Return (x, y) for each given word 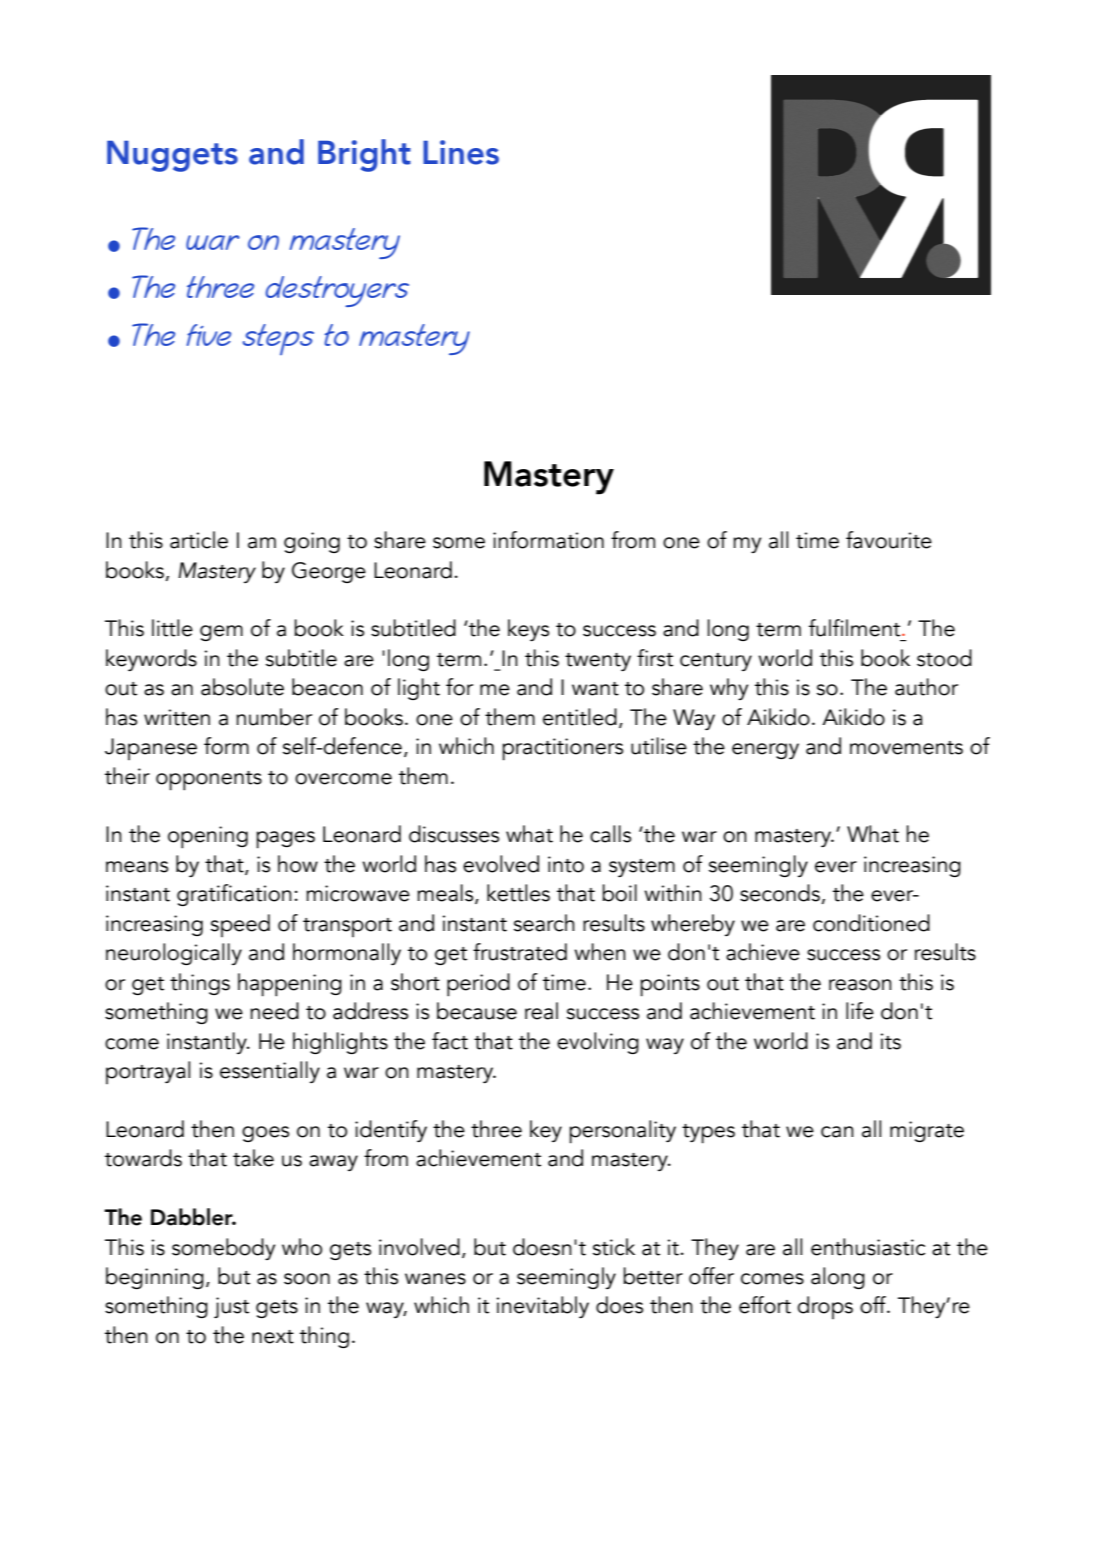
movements (906, 748)
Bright (364, 155)
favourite (889, 540)
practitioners (562, 749)
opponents (209, 781)
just (231, 1307)
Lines (461, 152)
